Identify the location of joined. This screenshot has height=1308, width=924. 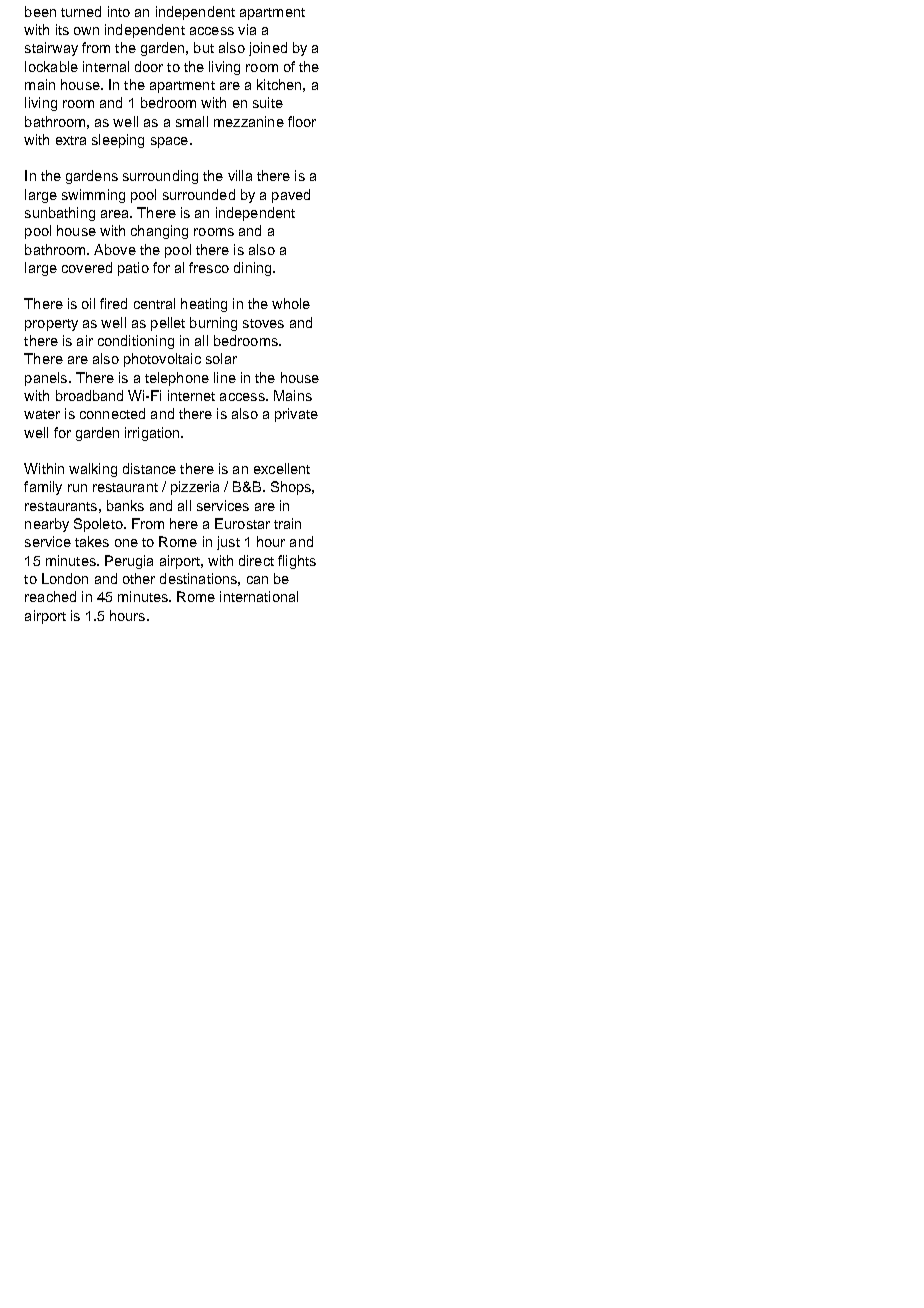
(268, 49).
